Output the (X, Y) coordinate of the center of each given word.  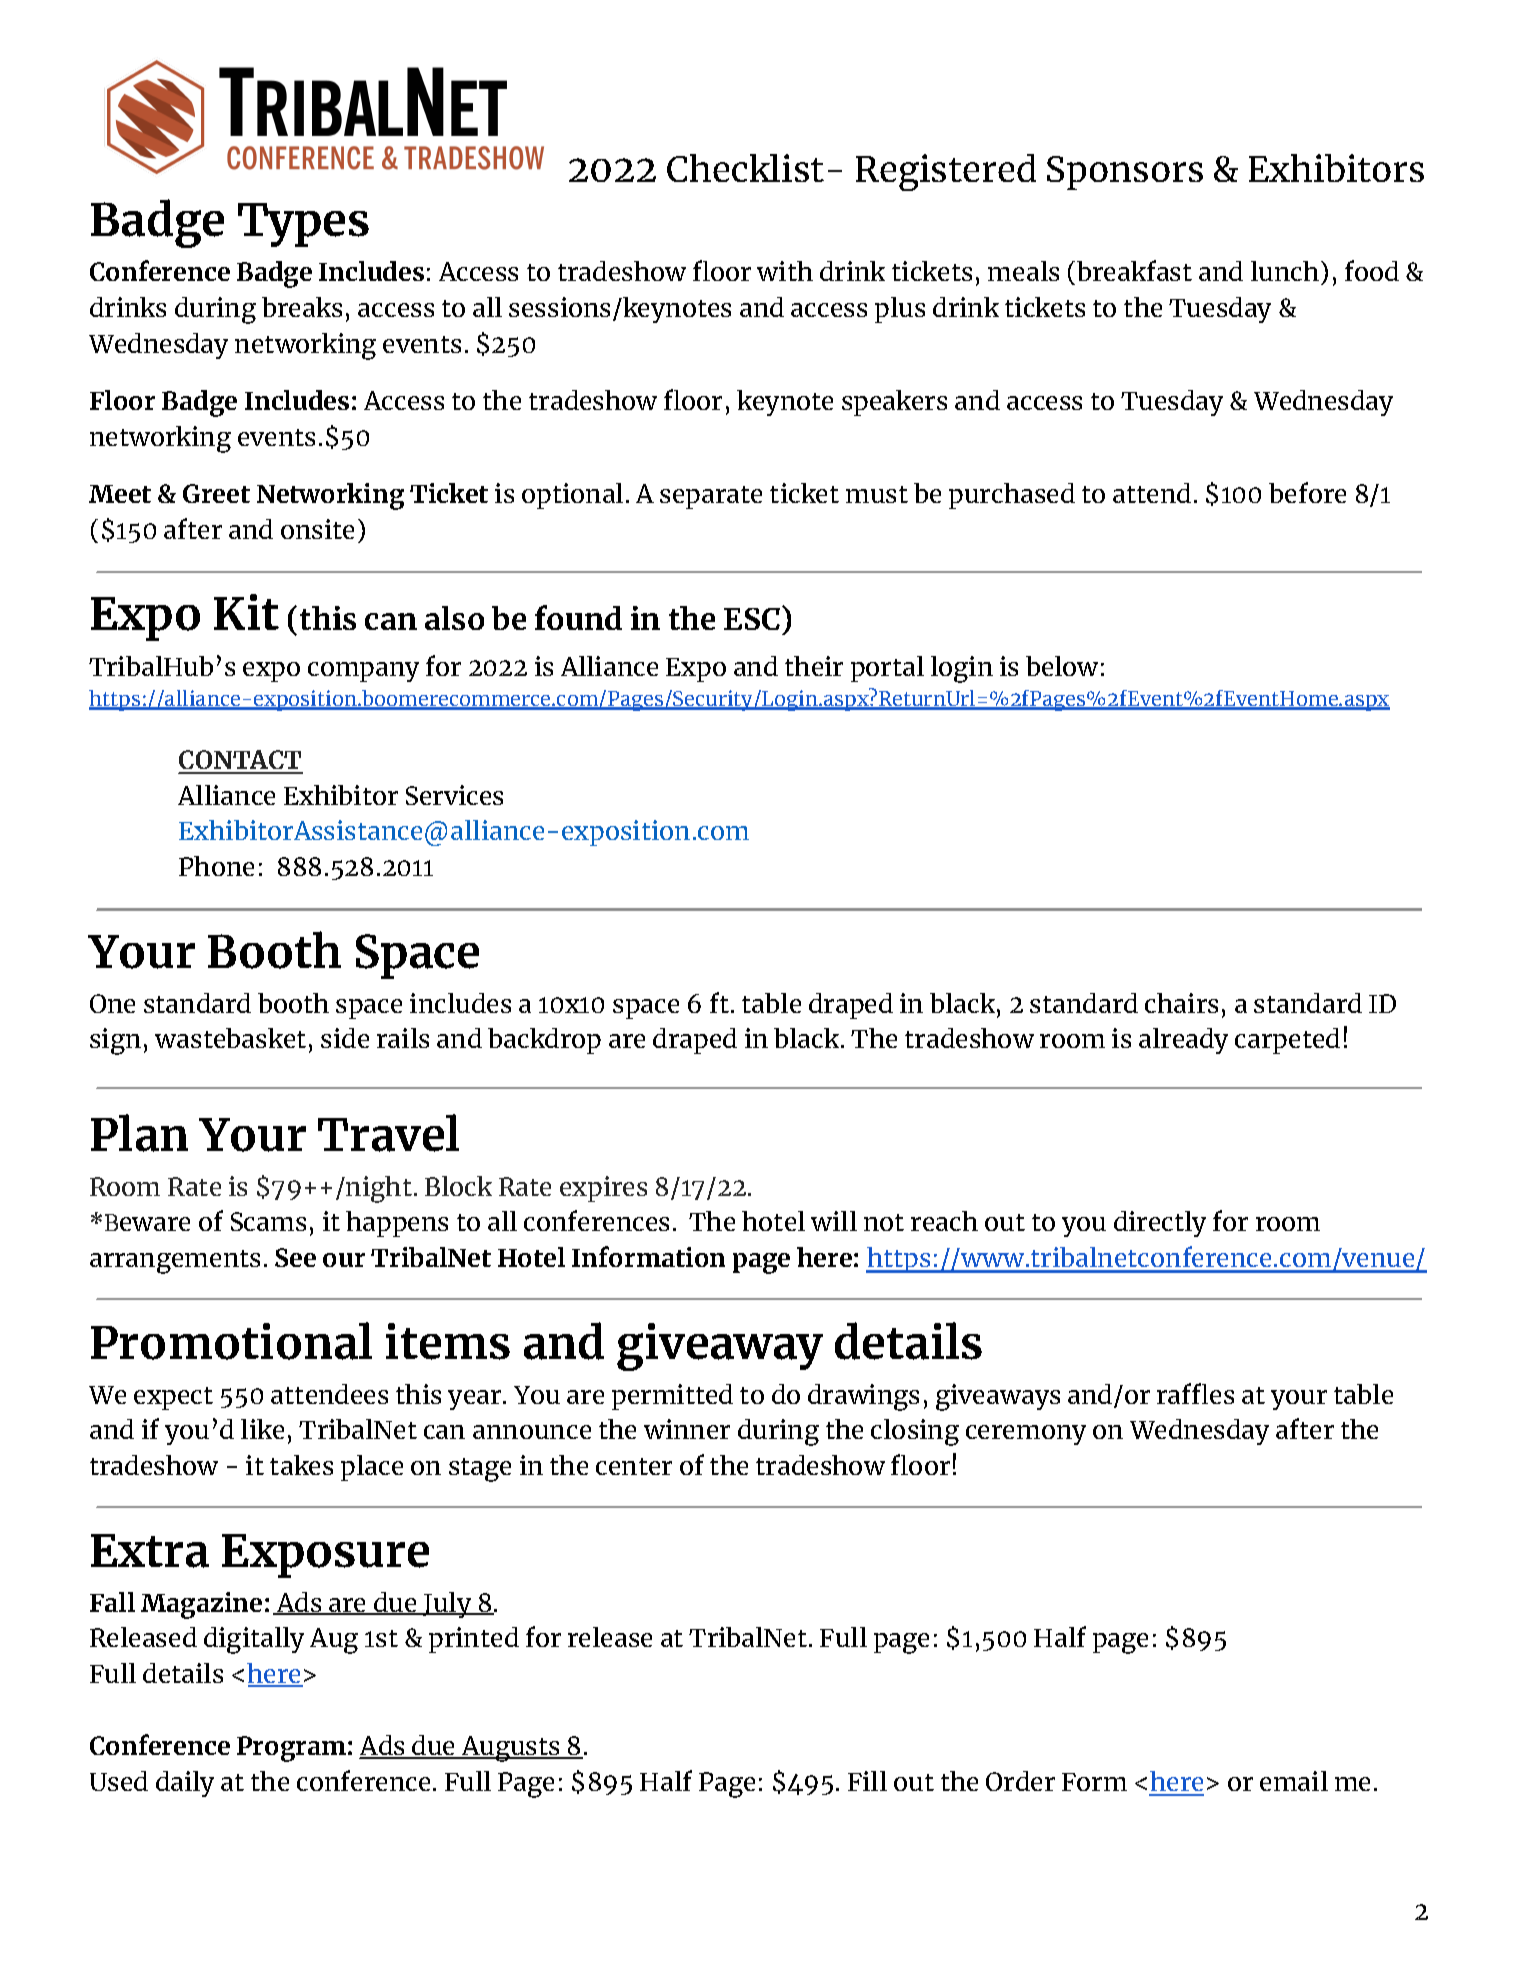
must (877, 494)
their (814, 666)
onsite (317, 529)
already (1183, 1041)
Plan (139, 1133)
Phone (216, 866)
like (262, 1429)
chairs (1181, 1003)
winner (687, 1429)
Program (291, 1749)
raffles (1195, 1393)
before (1307, 492)
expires (603, 1189)
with (785, 271)
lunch (1285, 271)
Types (303, 225)
